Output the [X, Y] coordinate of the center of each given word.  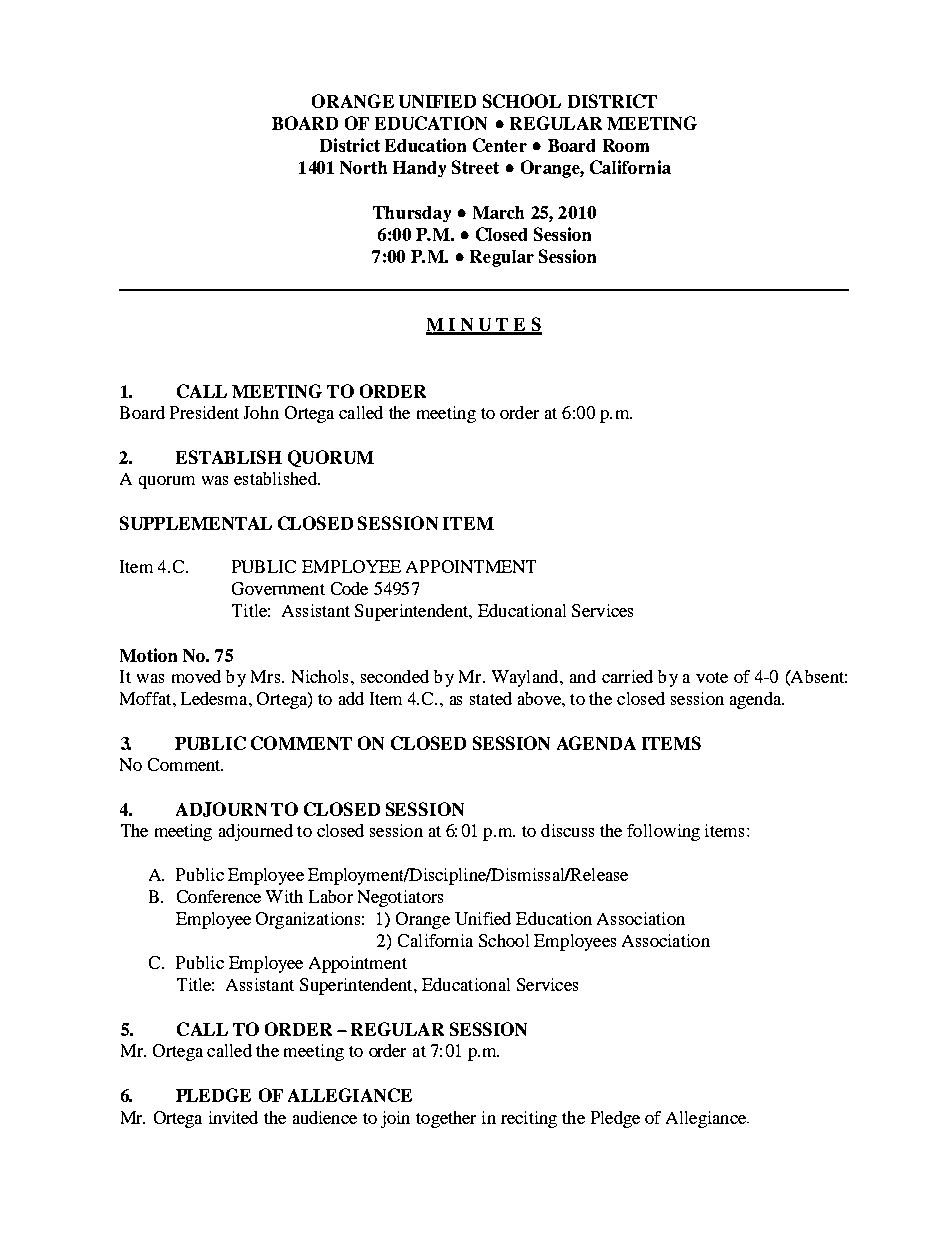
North [363, 167]
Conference [219, 896]
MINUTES [484, 325]
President [204, 412]
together [446, 1119]
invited [233, 1117]
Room [626, 145]
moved [196, 676]
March [498, 212]
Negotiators [400, 898]
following [663, 832]
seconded [395, 676]
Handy [419, 169]
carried [627, 676]
